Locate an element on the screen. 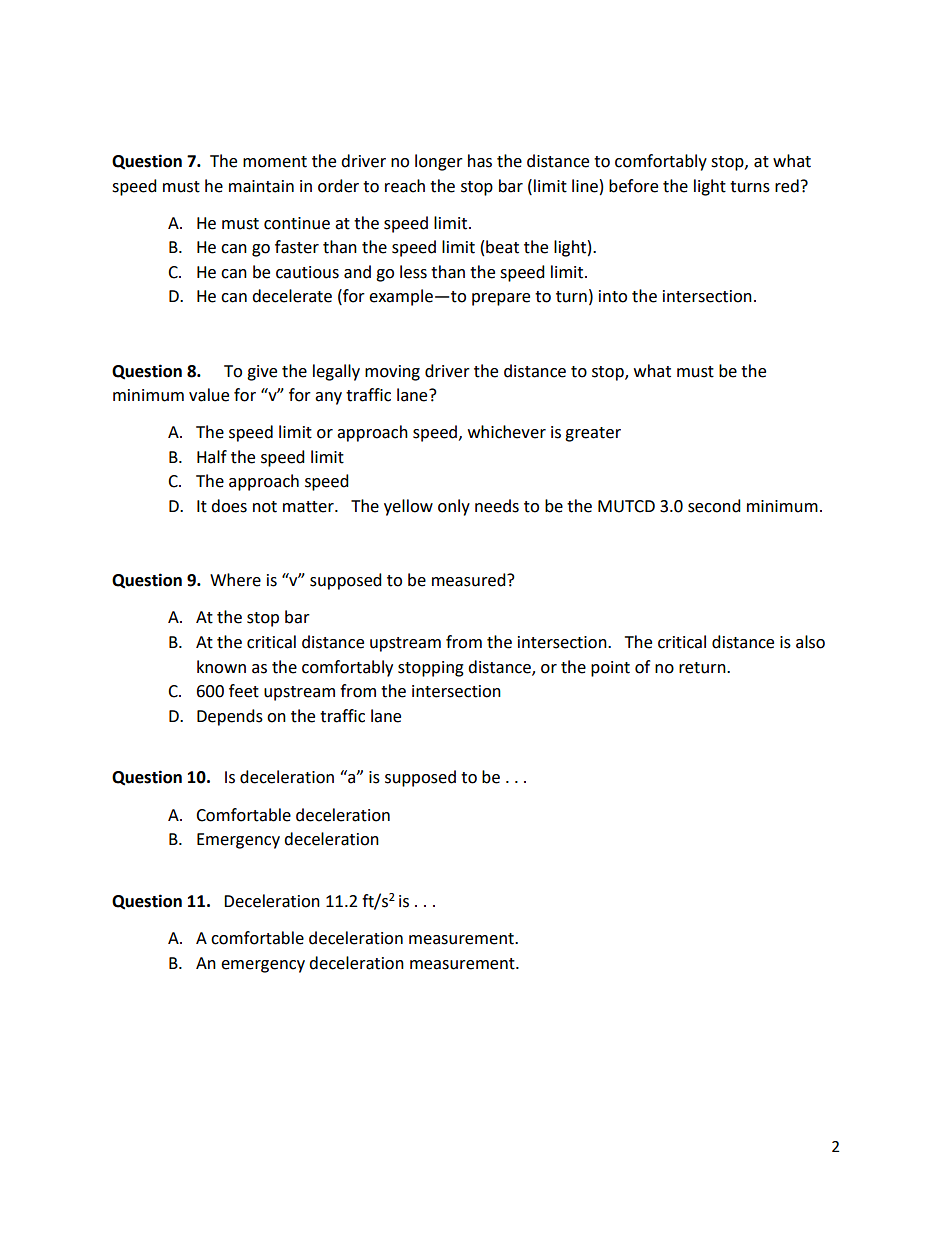 The height and width of the screenshot is (1233, 952). point is located at coordinates (610, 669).
